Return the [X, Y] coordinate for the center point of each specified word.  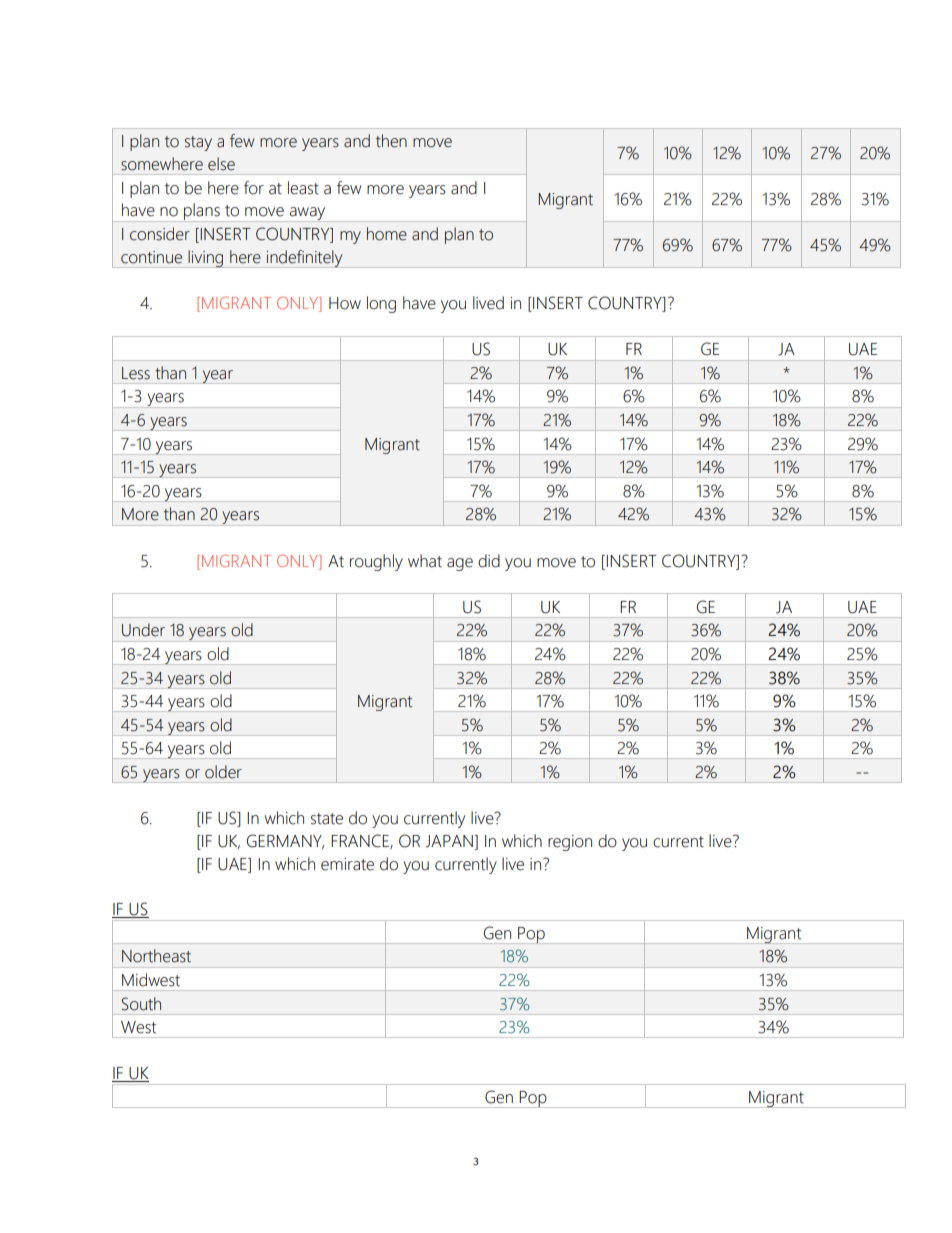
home [387, 234]
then [391, 141]
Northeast [156, 956]
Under [143, 630]
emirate [347, 864]
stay [198, 143]
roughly [376, 562]
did [489, 561]
